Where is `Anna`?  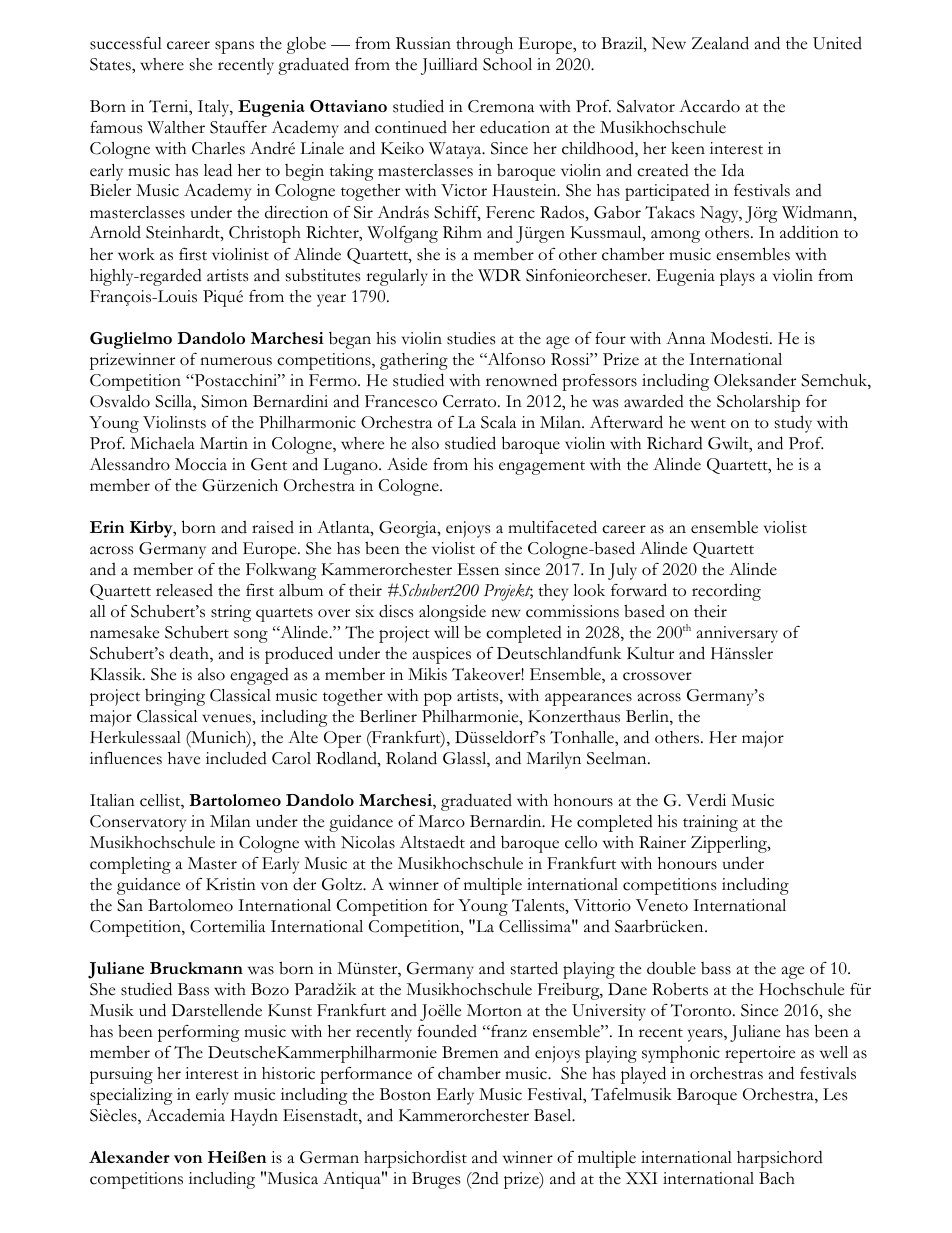
Anna is located at coordinates (685, 338).
